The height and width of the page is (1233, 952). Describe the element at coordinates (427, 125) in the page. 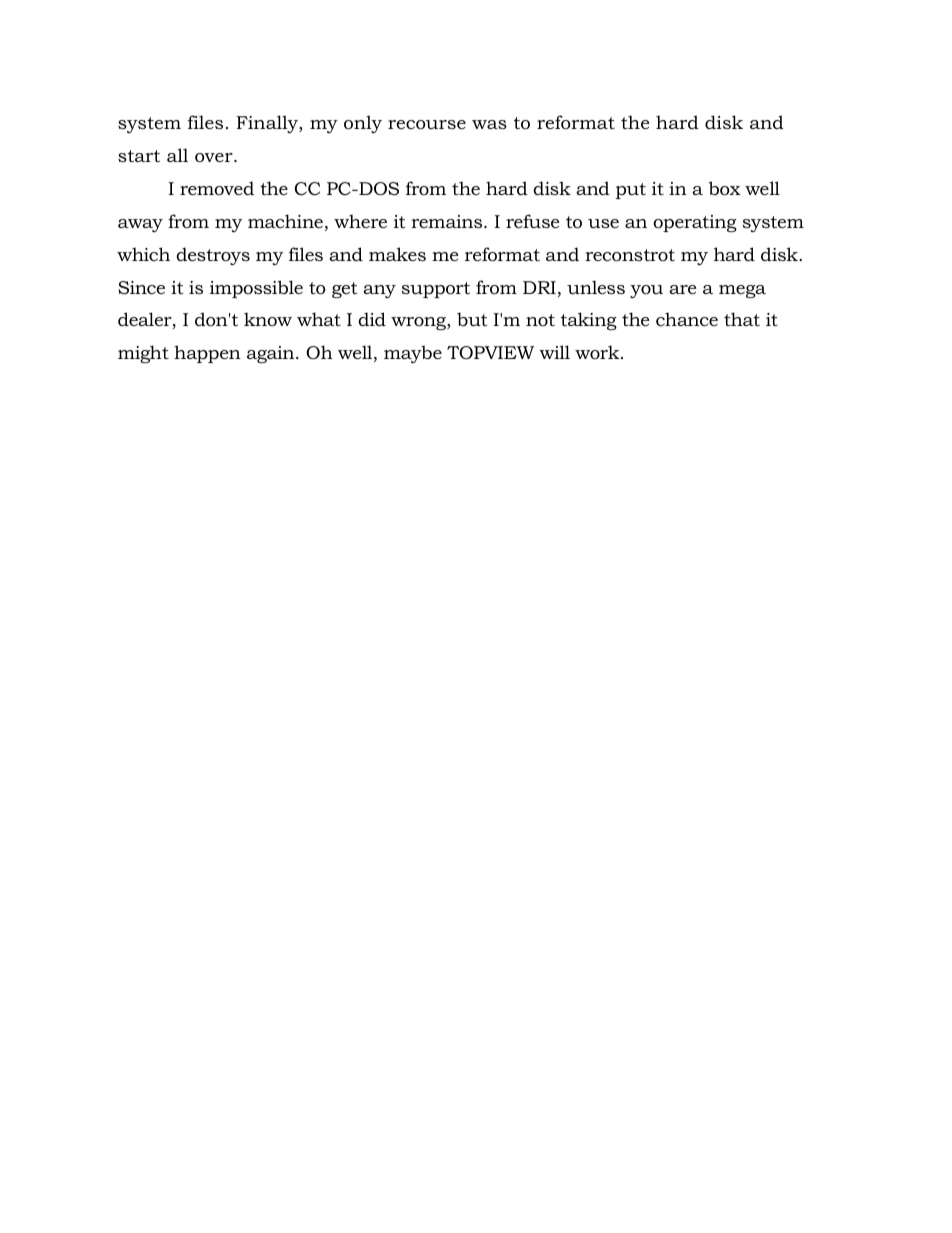

I see `recourse` at that location.
